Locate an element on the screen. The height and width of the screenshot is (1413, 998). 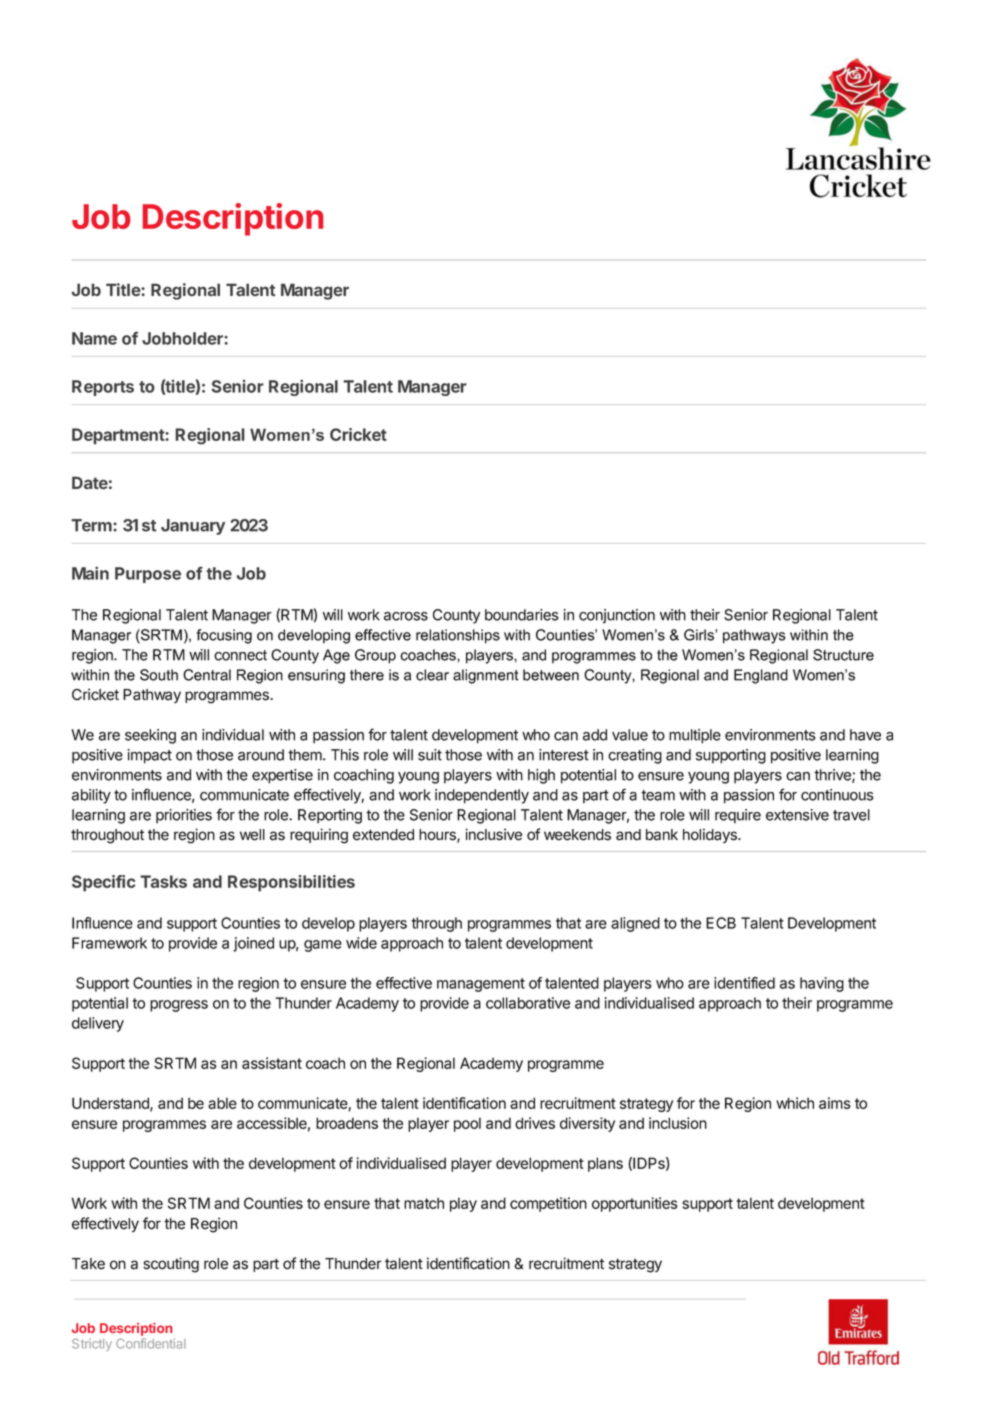
management is located at coordinates (481, 985).
